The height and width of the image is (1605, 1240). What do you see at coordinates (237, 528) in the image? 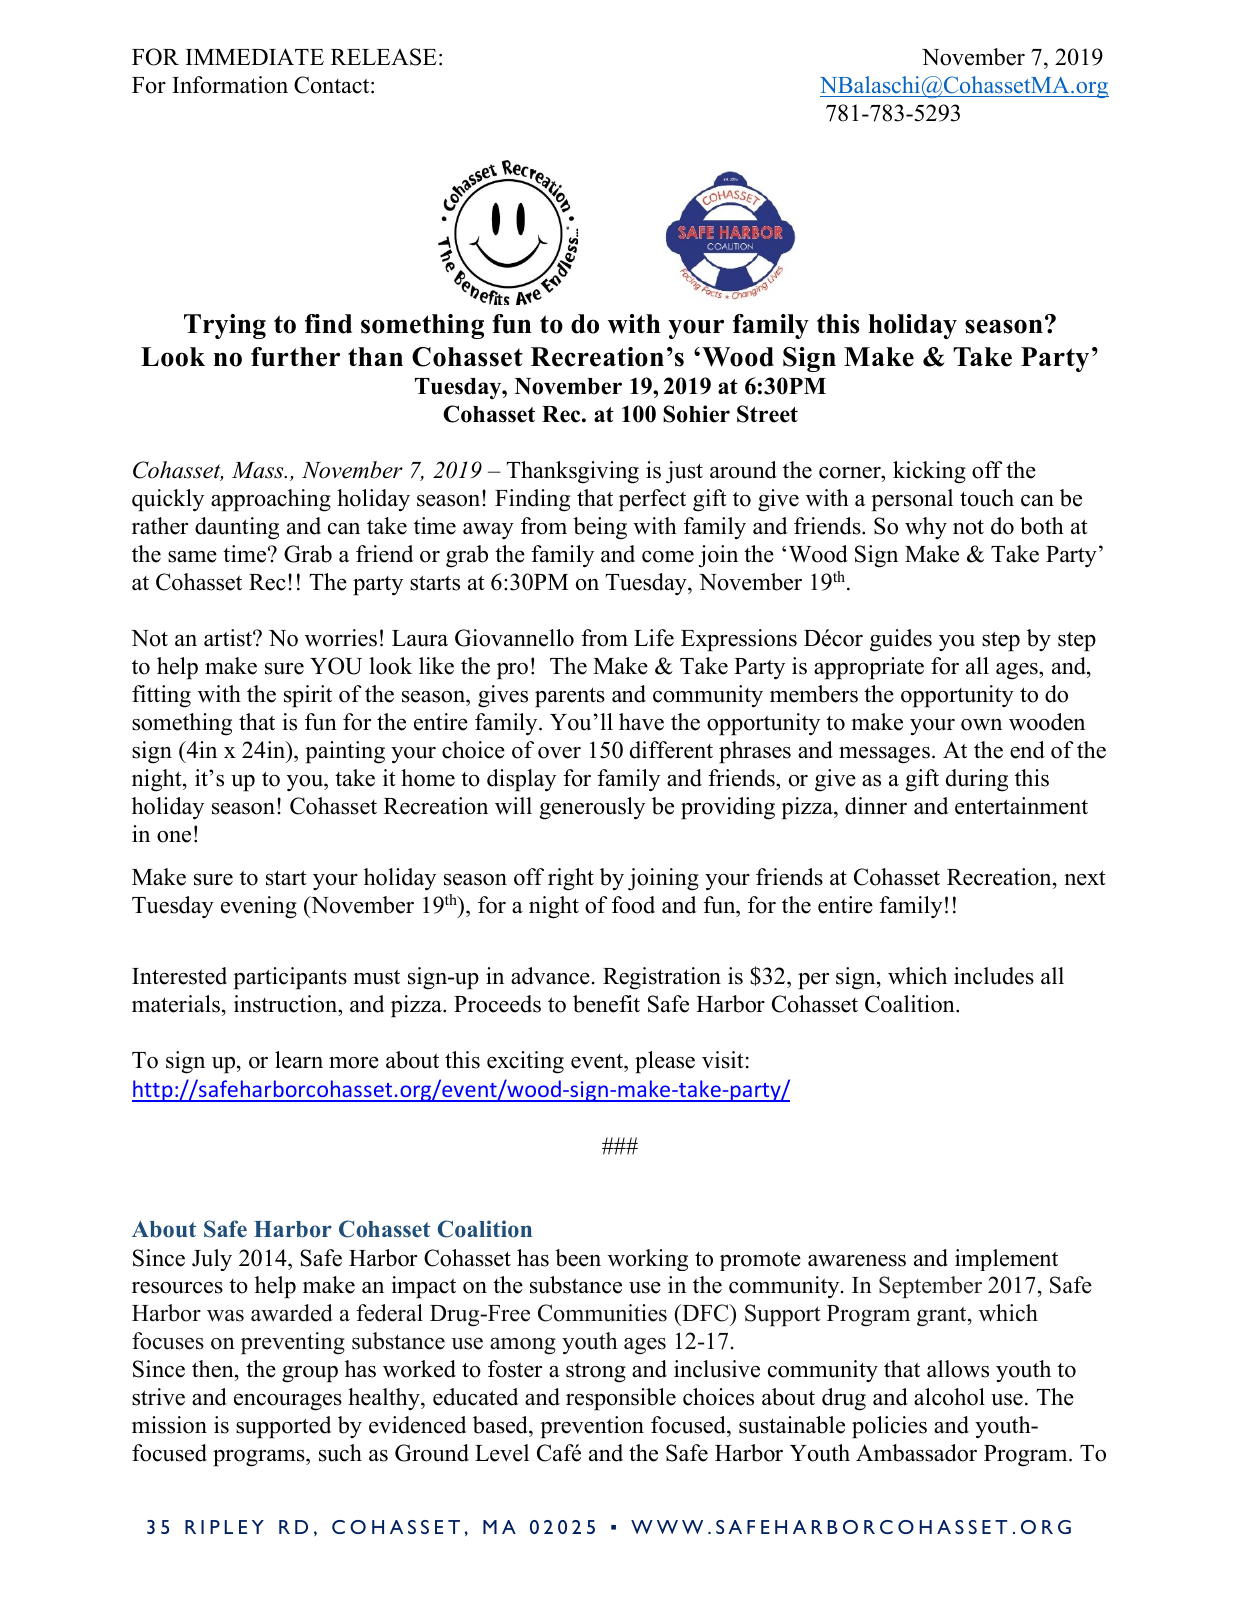
I see `daunting` at bounding box center [237, 528].
